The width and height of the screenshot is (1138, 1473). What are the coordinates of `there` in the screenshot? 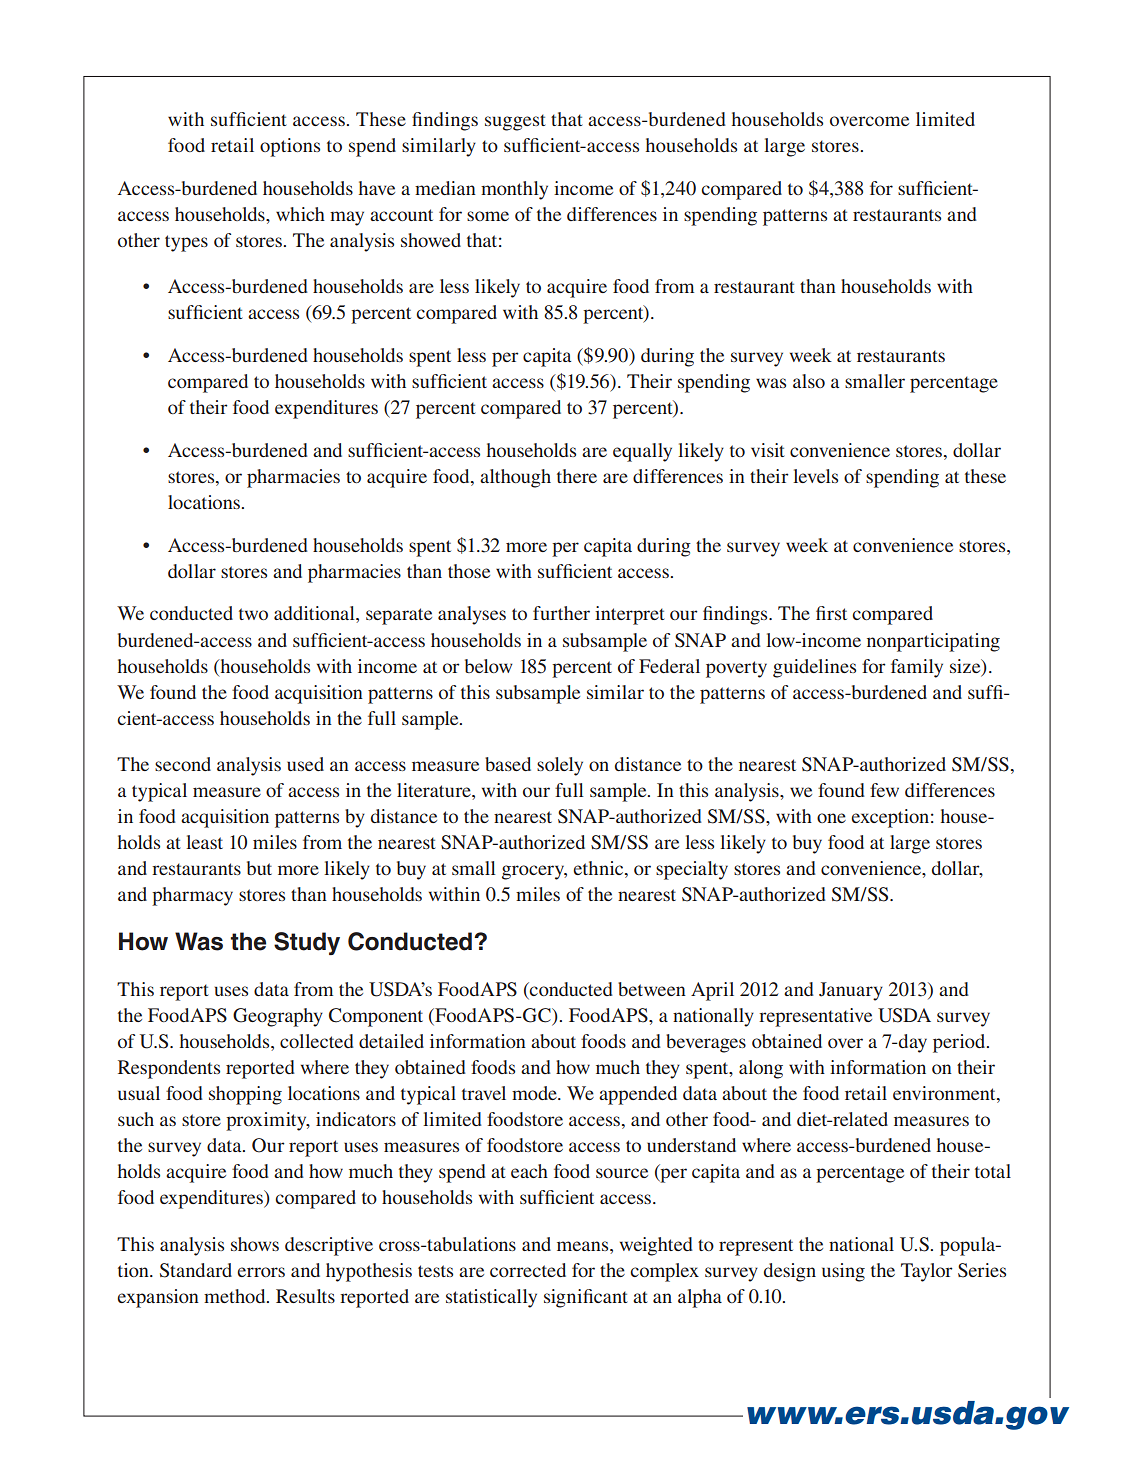 It's located at (577, 476).
